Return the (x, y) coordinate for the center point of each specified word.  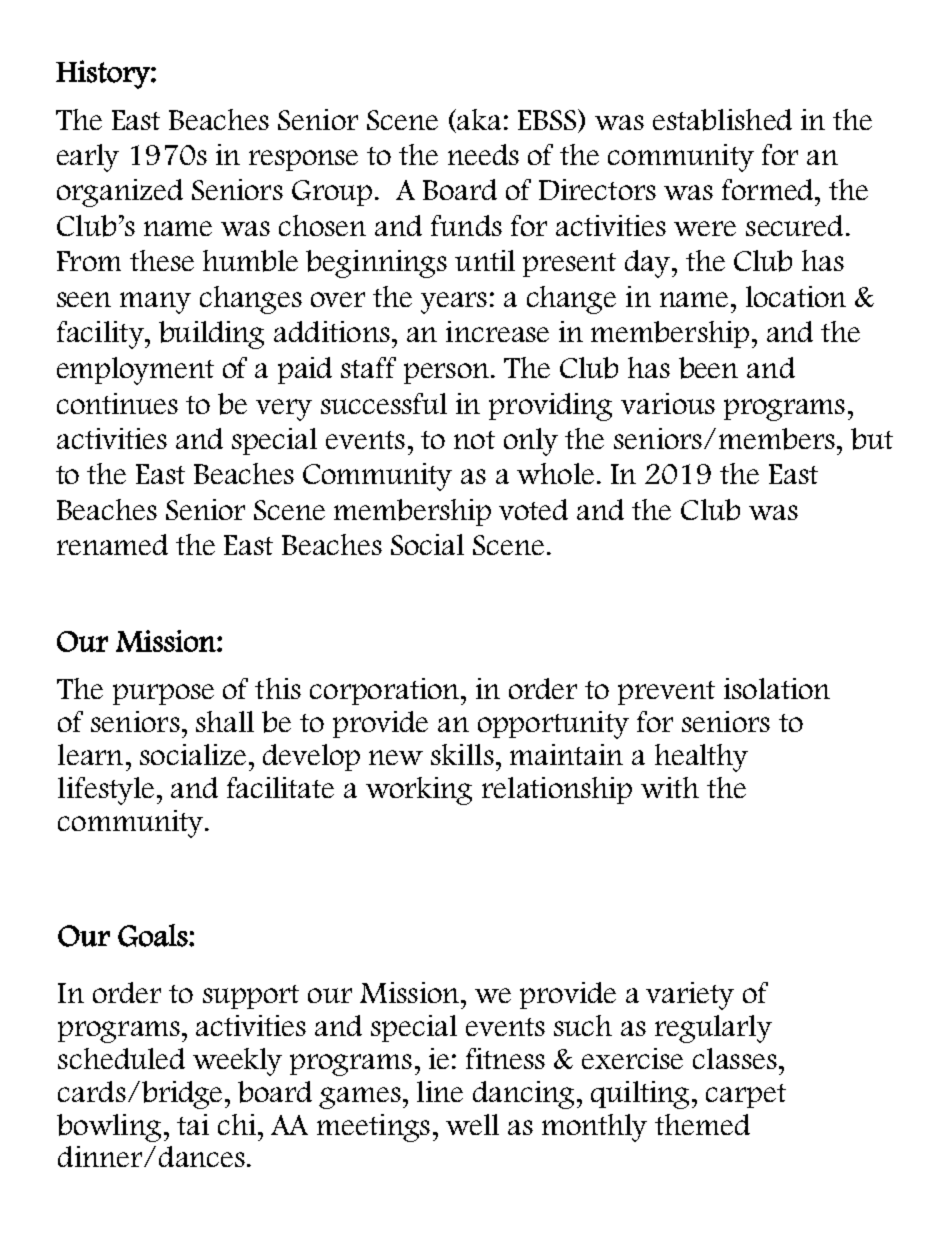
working (419, 791)
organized (120, 193)
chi (237, 1124)
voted (533, 509)
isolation (777, 688)
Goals (154, 935)
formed (769, 189)
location (796, 296)
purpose (163, 694)
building (211, 335)
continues (117, 403)
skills (462, 754)
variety (690, 996)
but (872, 439)
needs (483, 154)
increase (497, 331)
